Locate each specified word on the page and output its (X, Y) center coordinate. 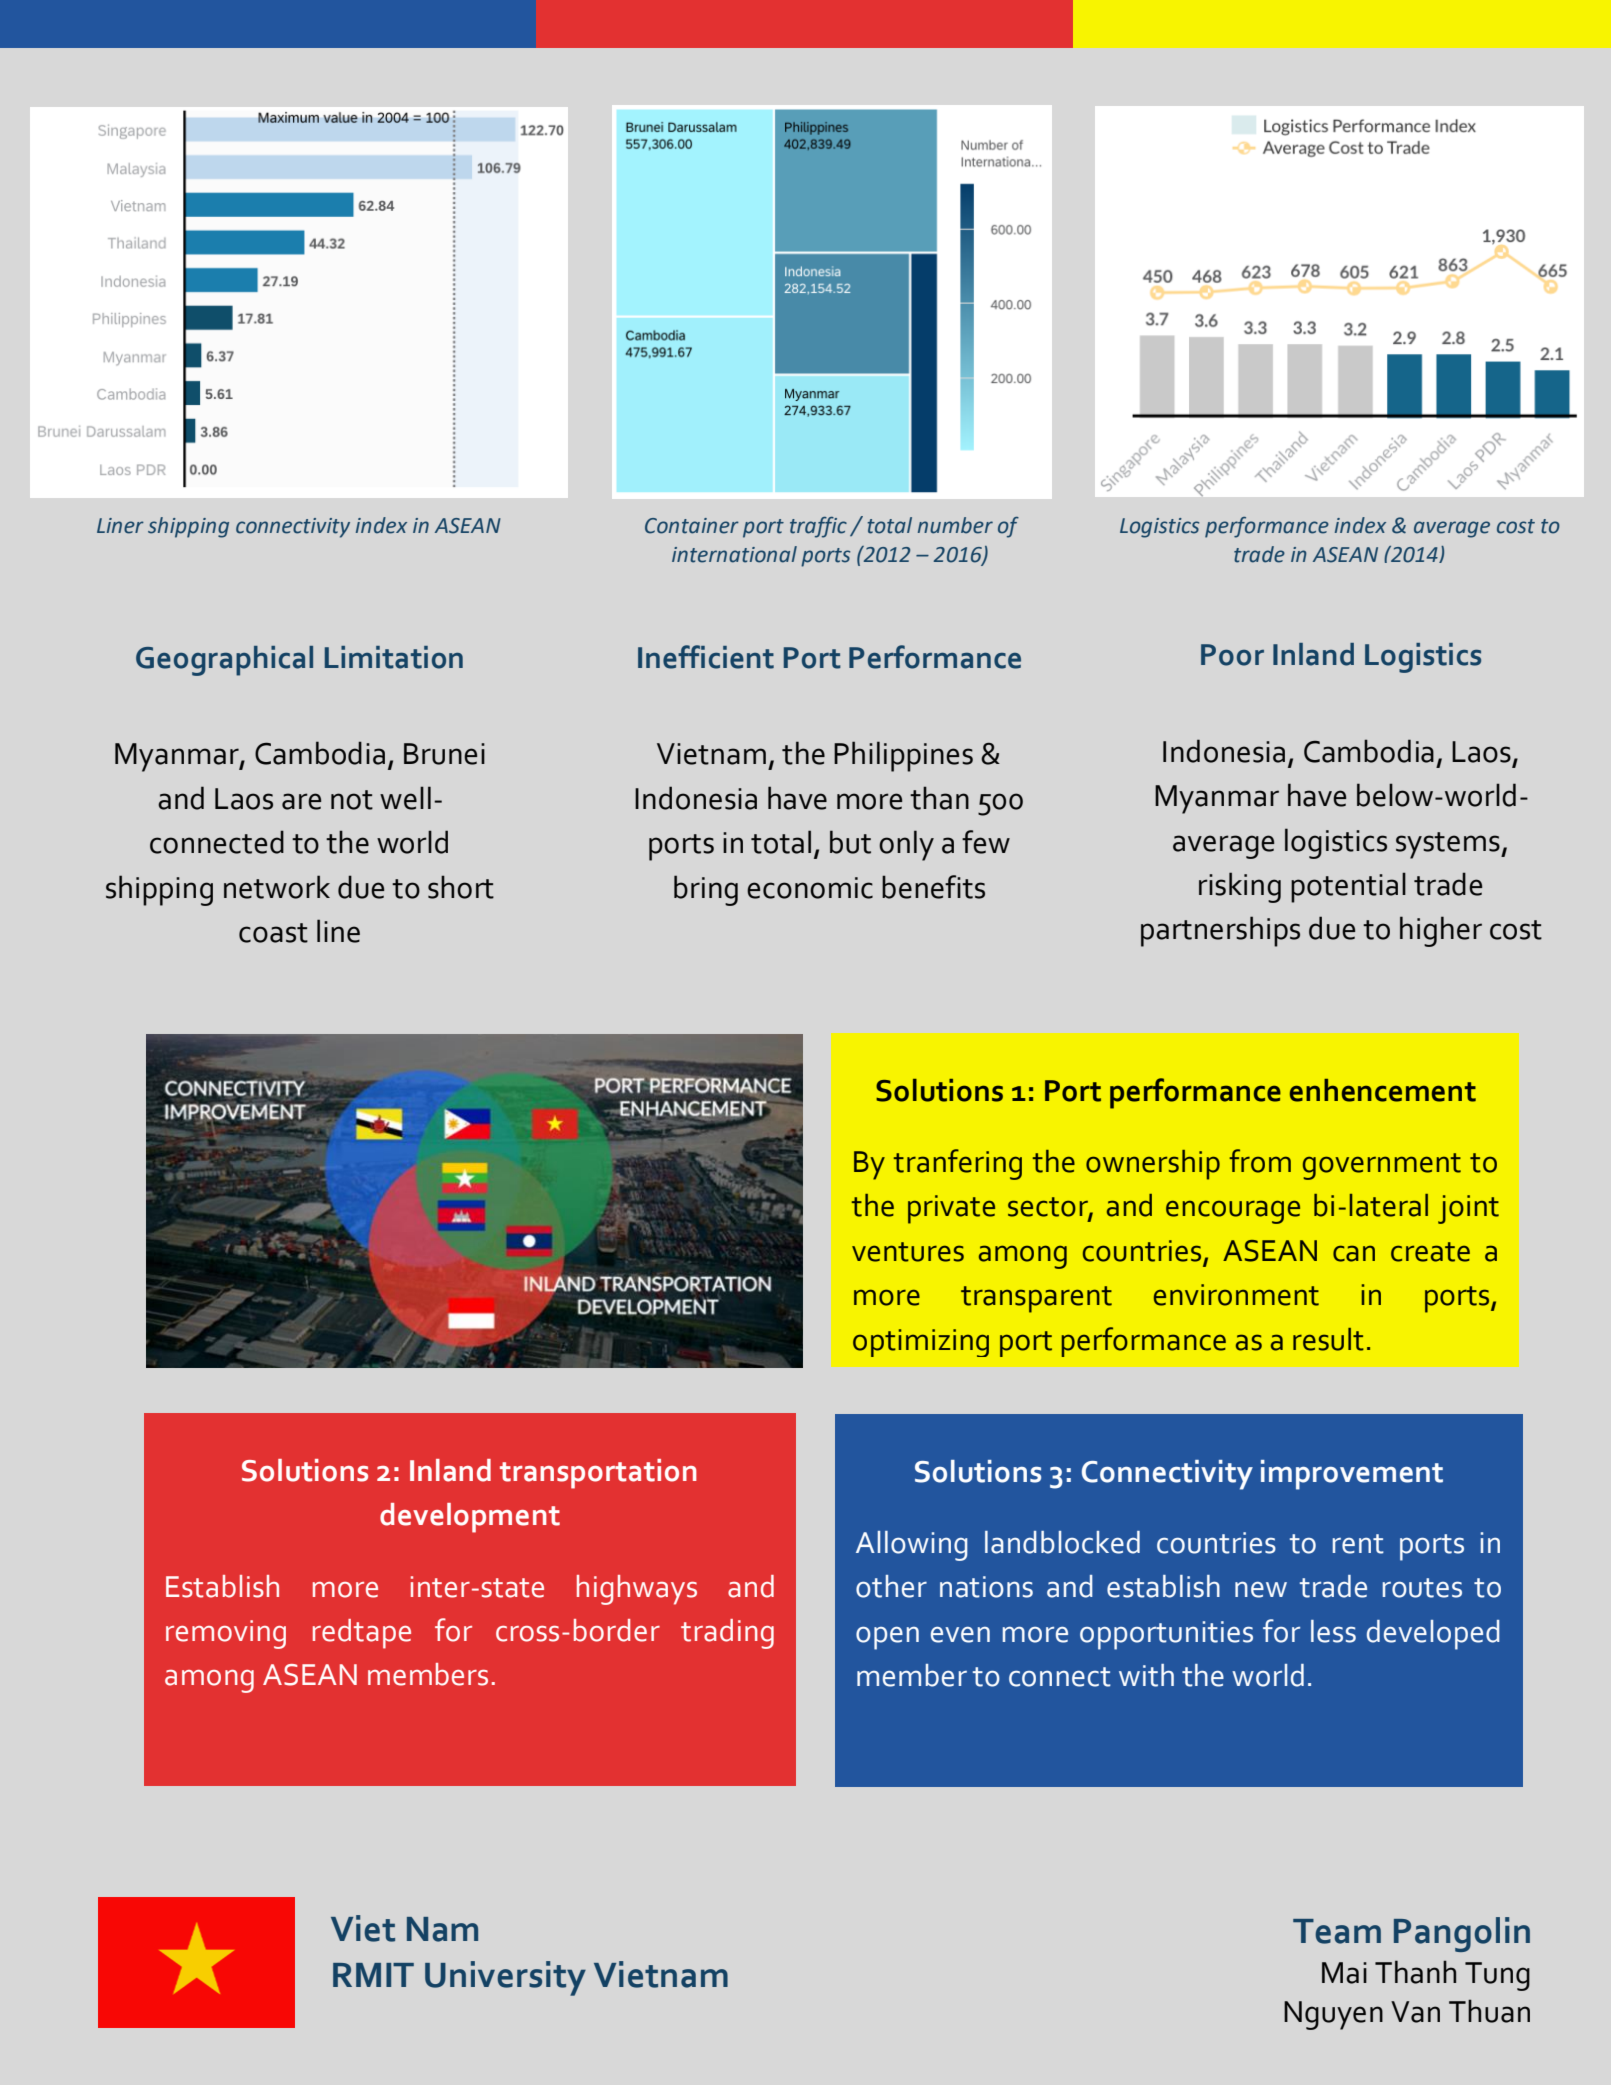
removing (226, 1634)
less (1333, 1631)
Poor (1232, 655)
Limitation (394, 657)
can (1354, 1253)
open (887, 1638)
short (461, 887)
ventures (908, 1252)
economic (810, 888)
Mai (1344, 1973)
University (505, 1978)
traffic (818, 527)
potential (1348, 887)
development (470, 1518)
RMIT (373, 1975)
